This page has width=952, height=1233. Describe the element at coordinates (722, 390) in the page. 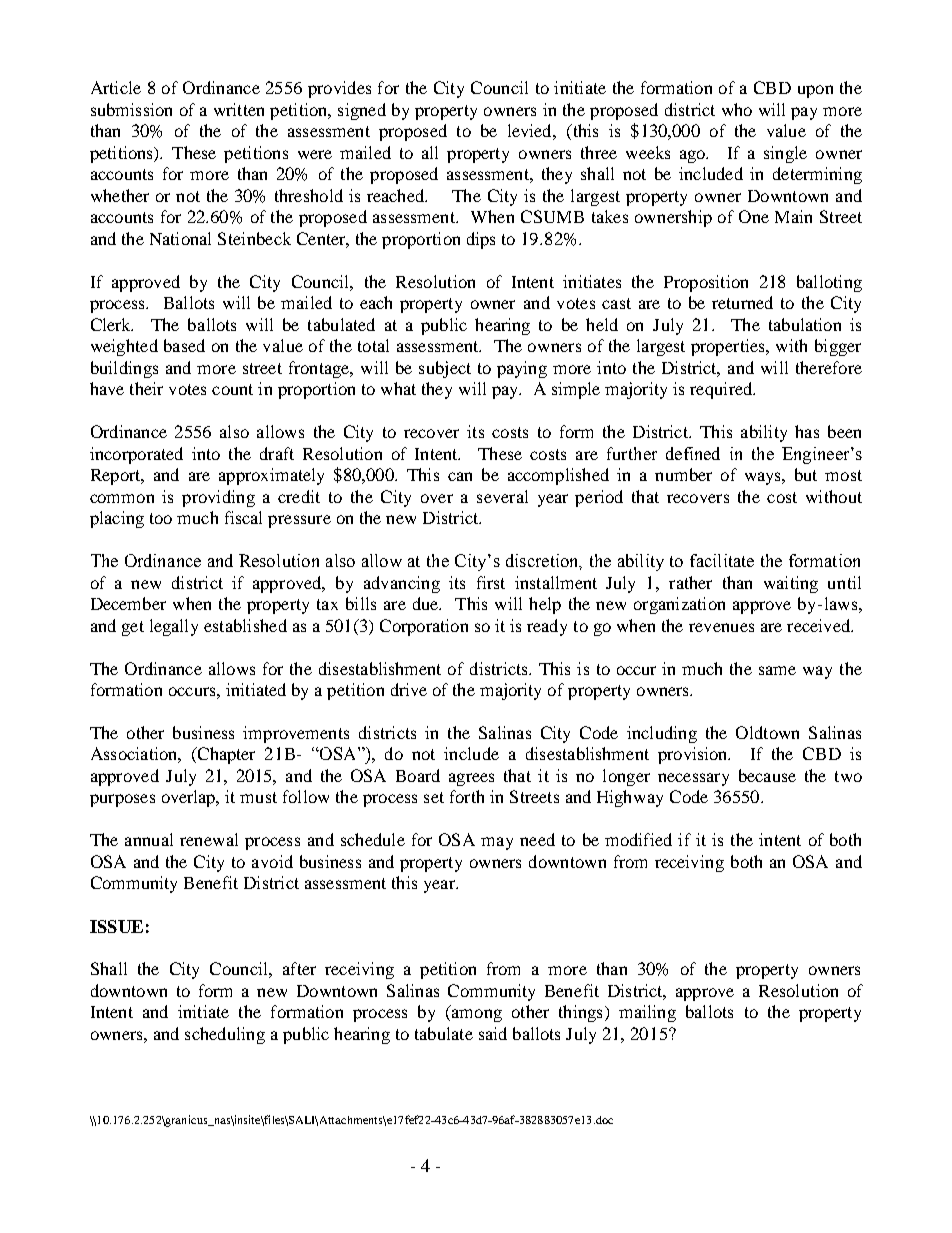

I see `required` at that location.
